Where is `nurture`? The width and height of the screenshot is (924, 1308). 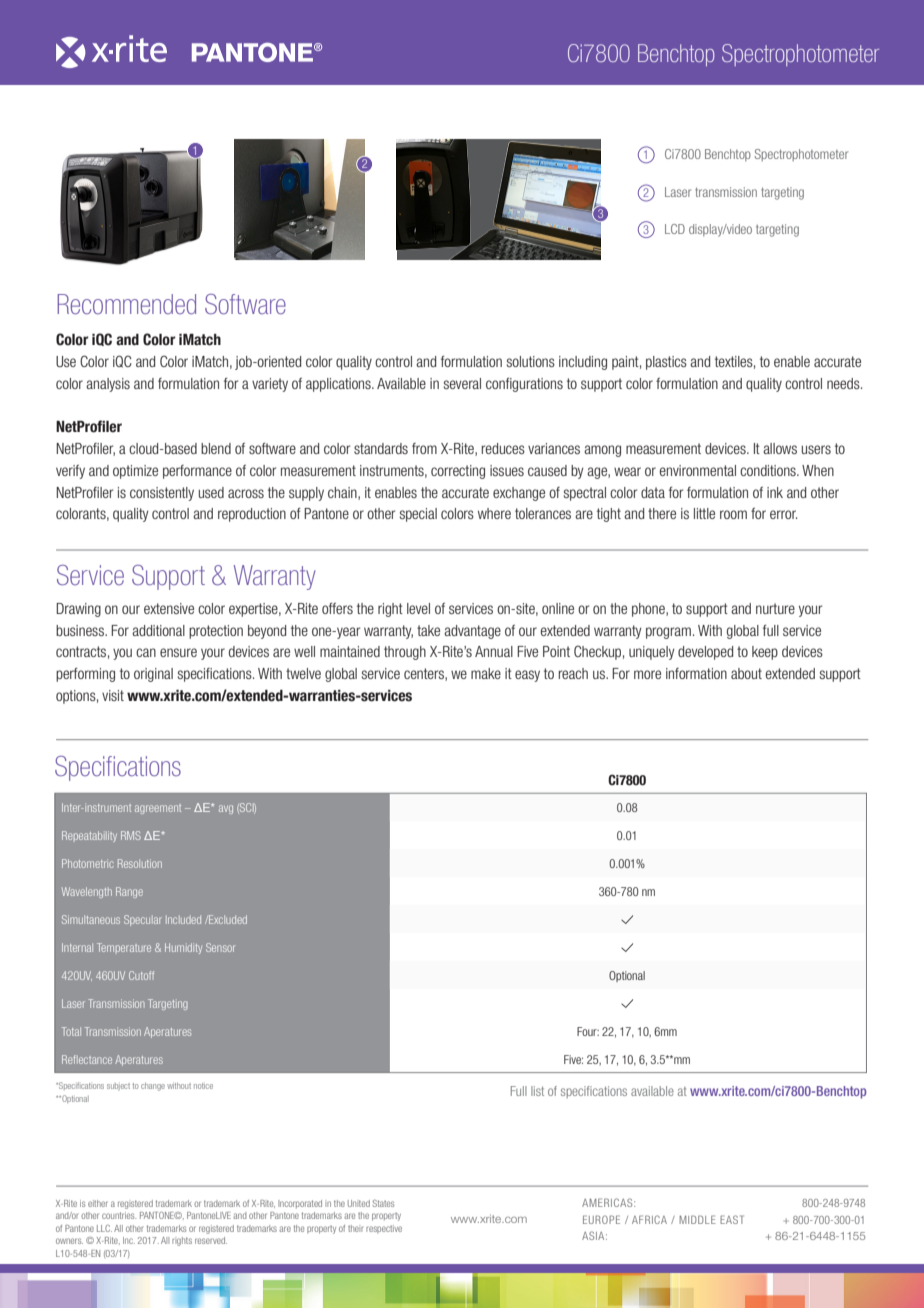 nurture is located at coordinates (775, 608).
